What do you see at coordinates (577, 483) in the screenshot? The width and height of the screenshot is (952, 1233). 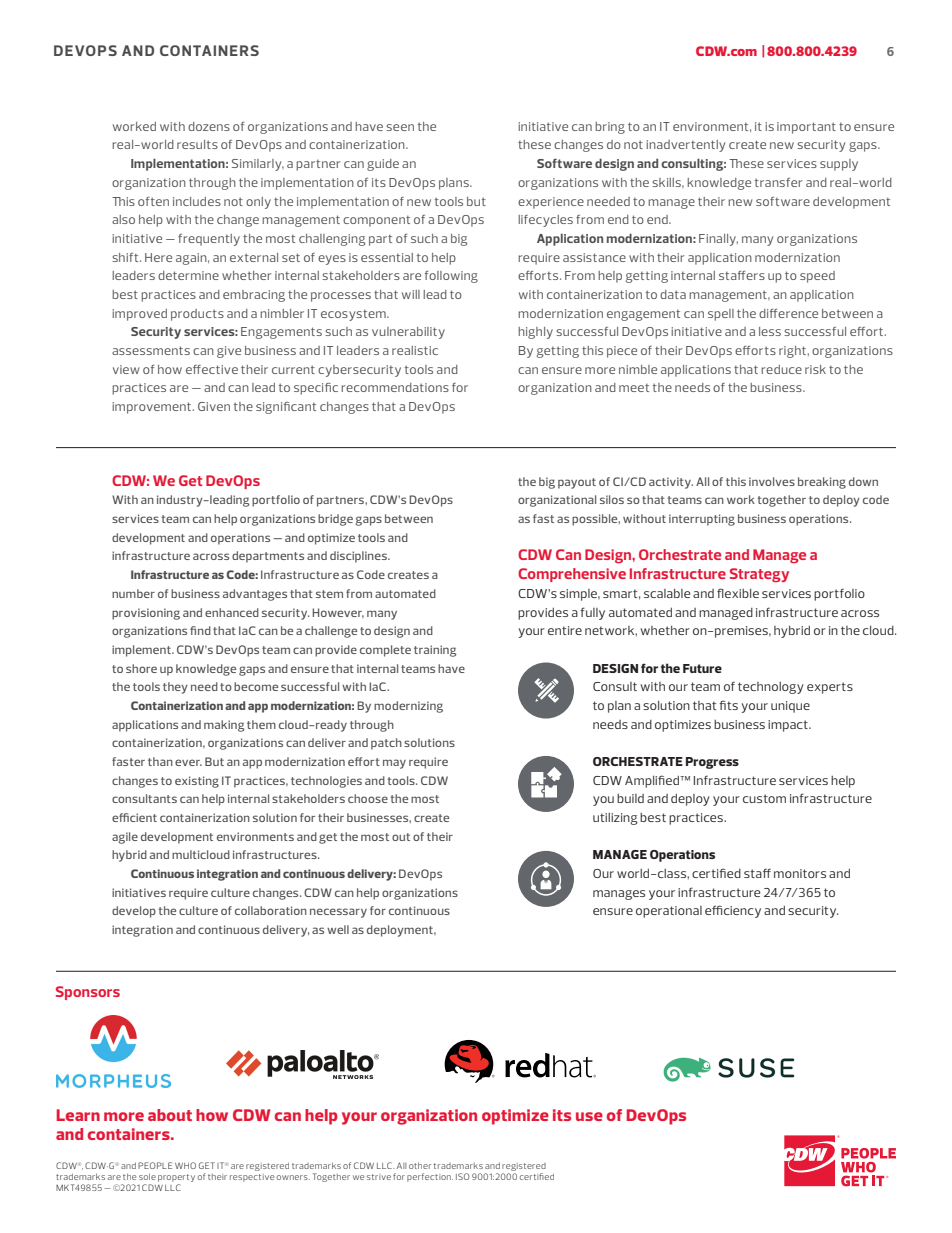 I see `payout` at bounding box center [577, 483].
